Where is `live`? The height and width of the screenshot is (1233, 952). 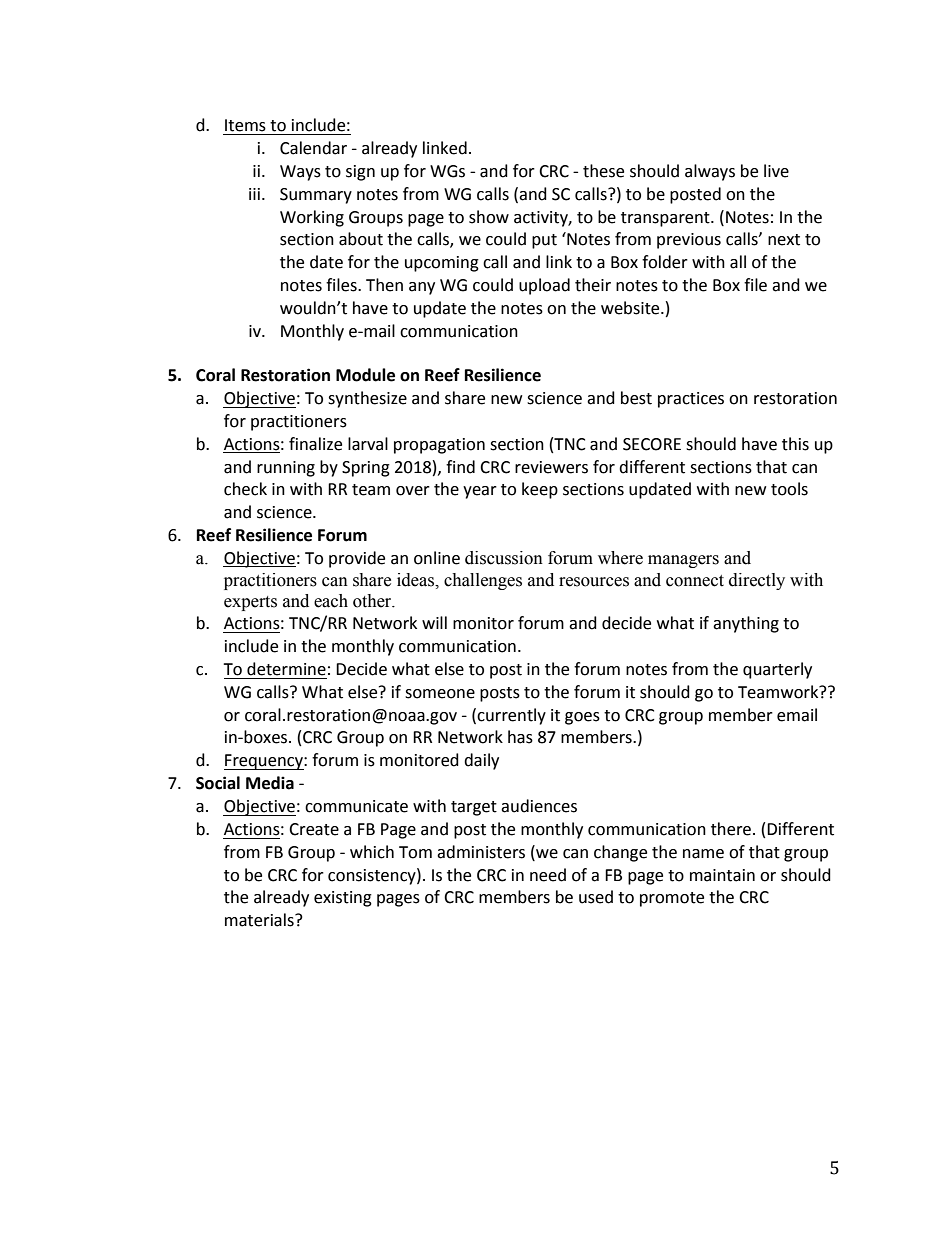 live is located at coordinates (776, 171).
